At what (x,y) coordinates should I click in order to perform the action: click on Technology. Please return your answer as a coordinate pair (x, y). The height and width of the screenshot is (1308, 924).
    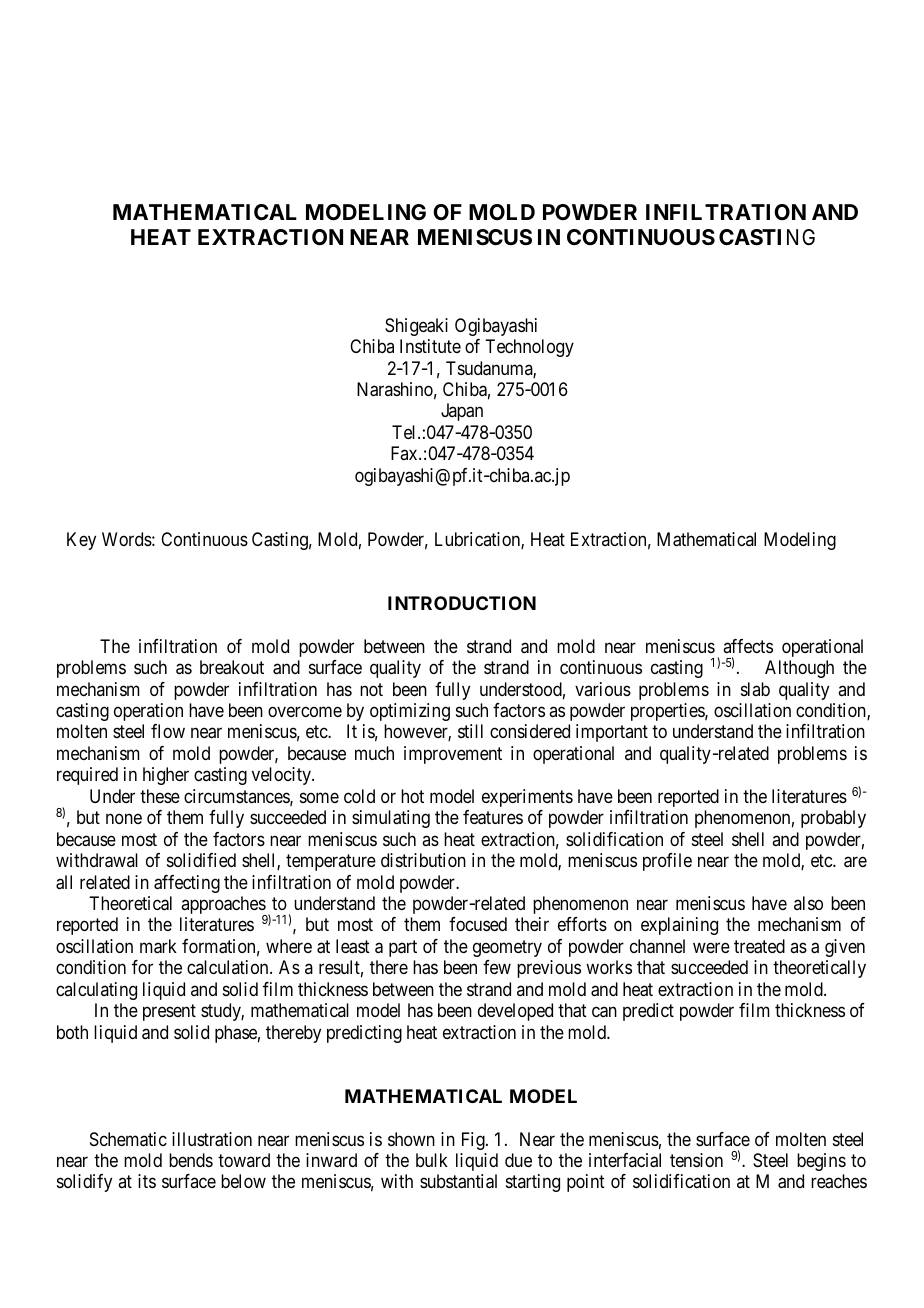
    Looking at the image, I should click on (529, 348).
